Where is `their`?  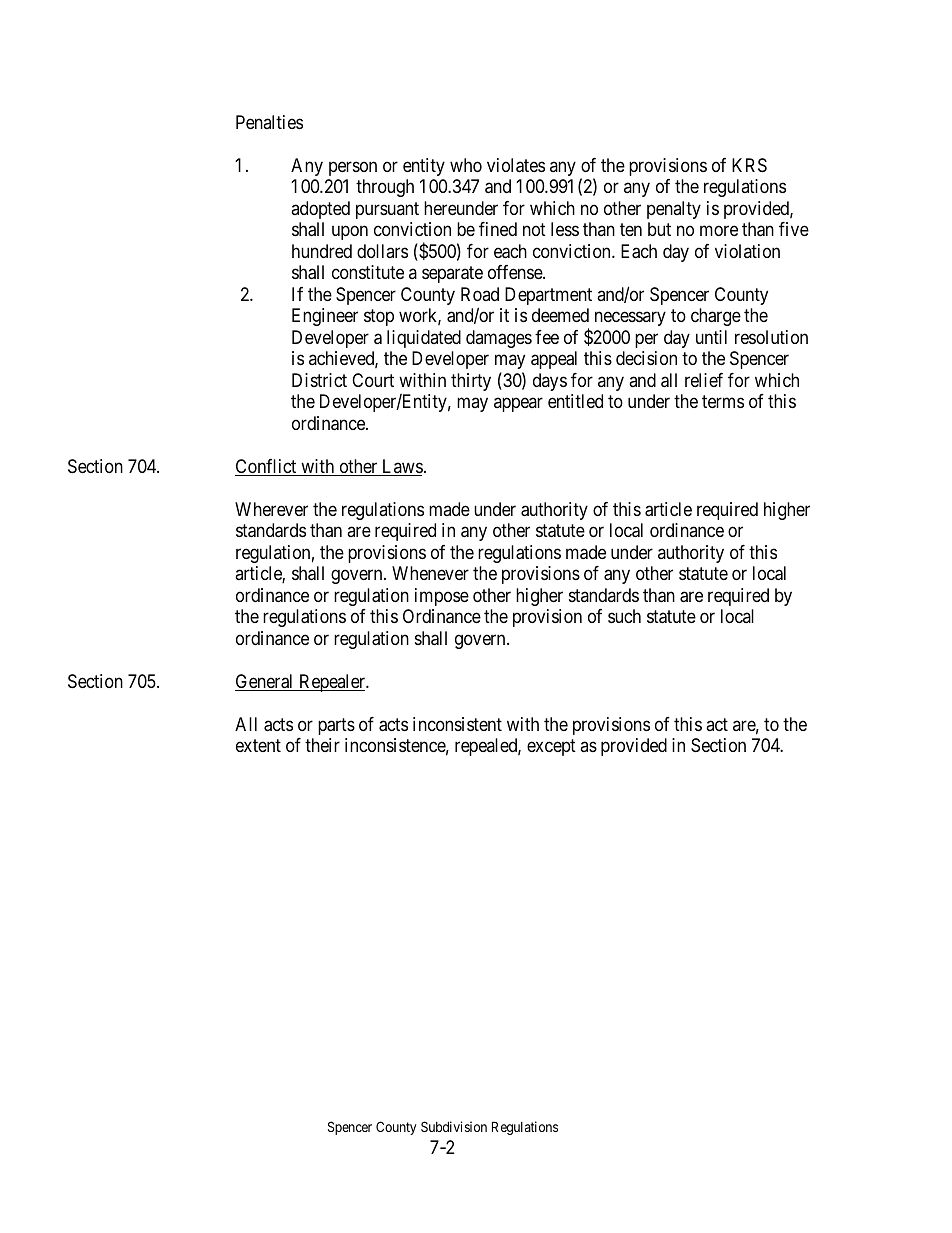
their is located at coordinates (322, 745).
